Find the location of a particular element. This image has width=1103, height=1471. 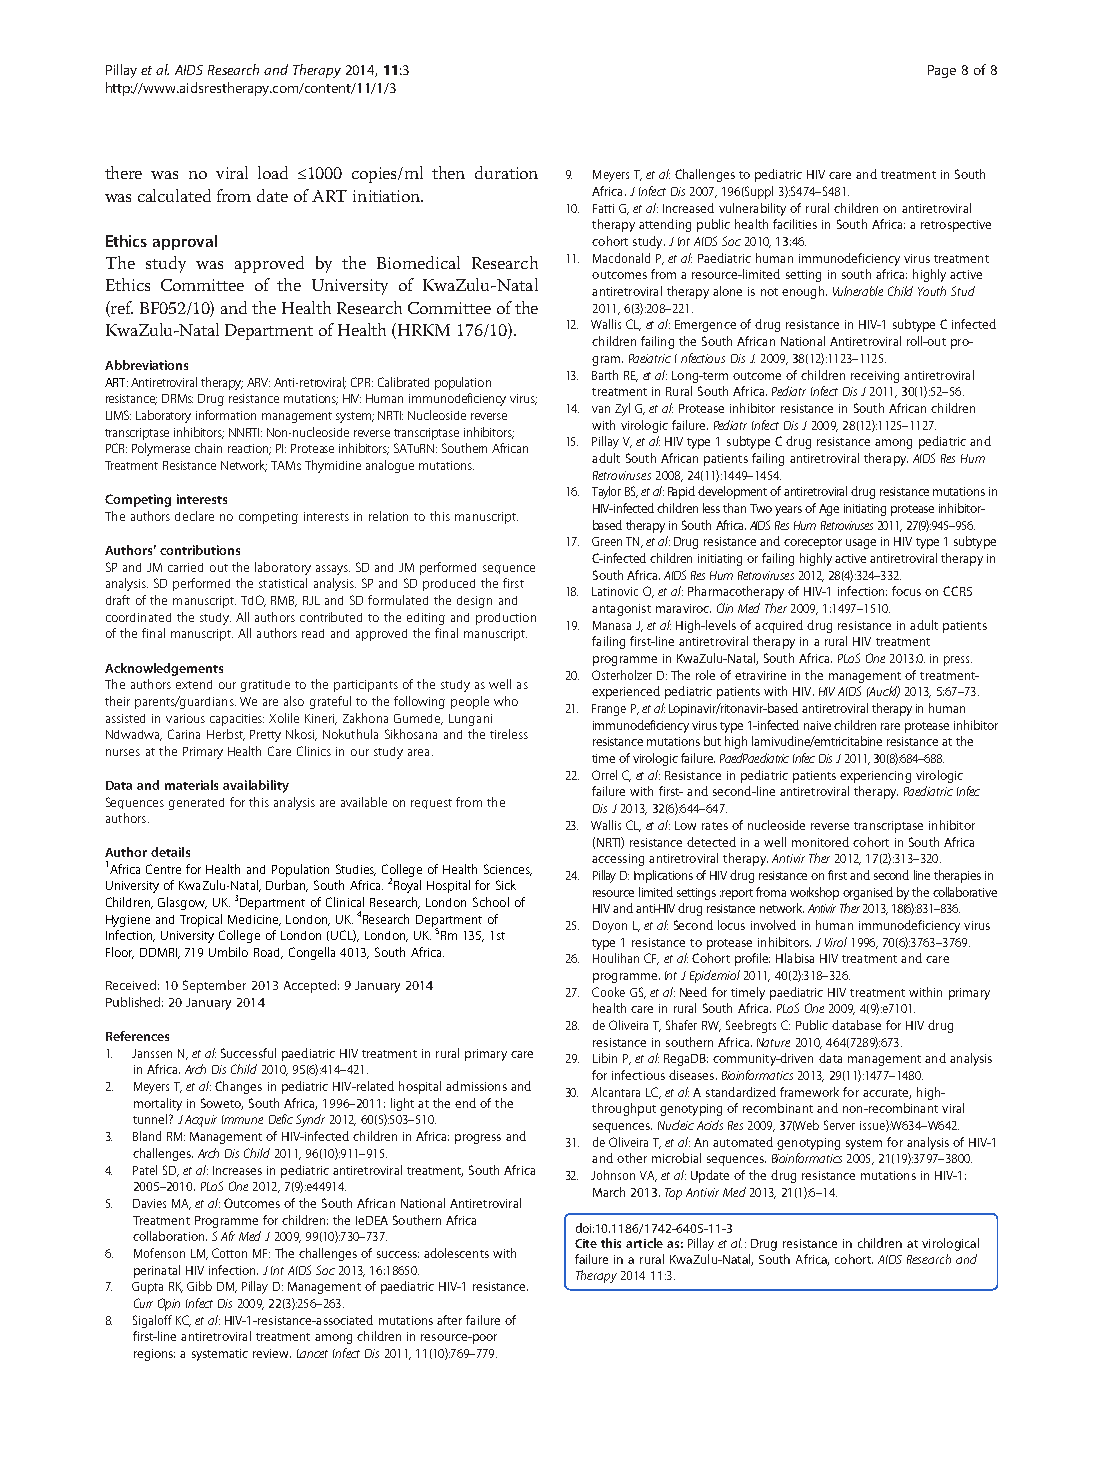

load is located at coordinates (273, 172).
